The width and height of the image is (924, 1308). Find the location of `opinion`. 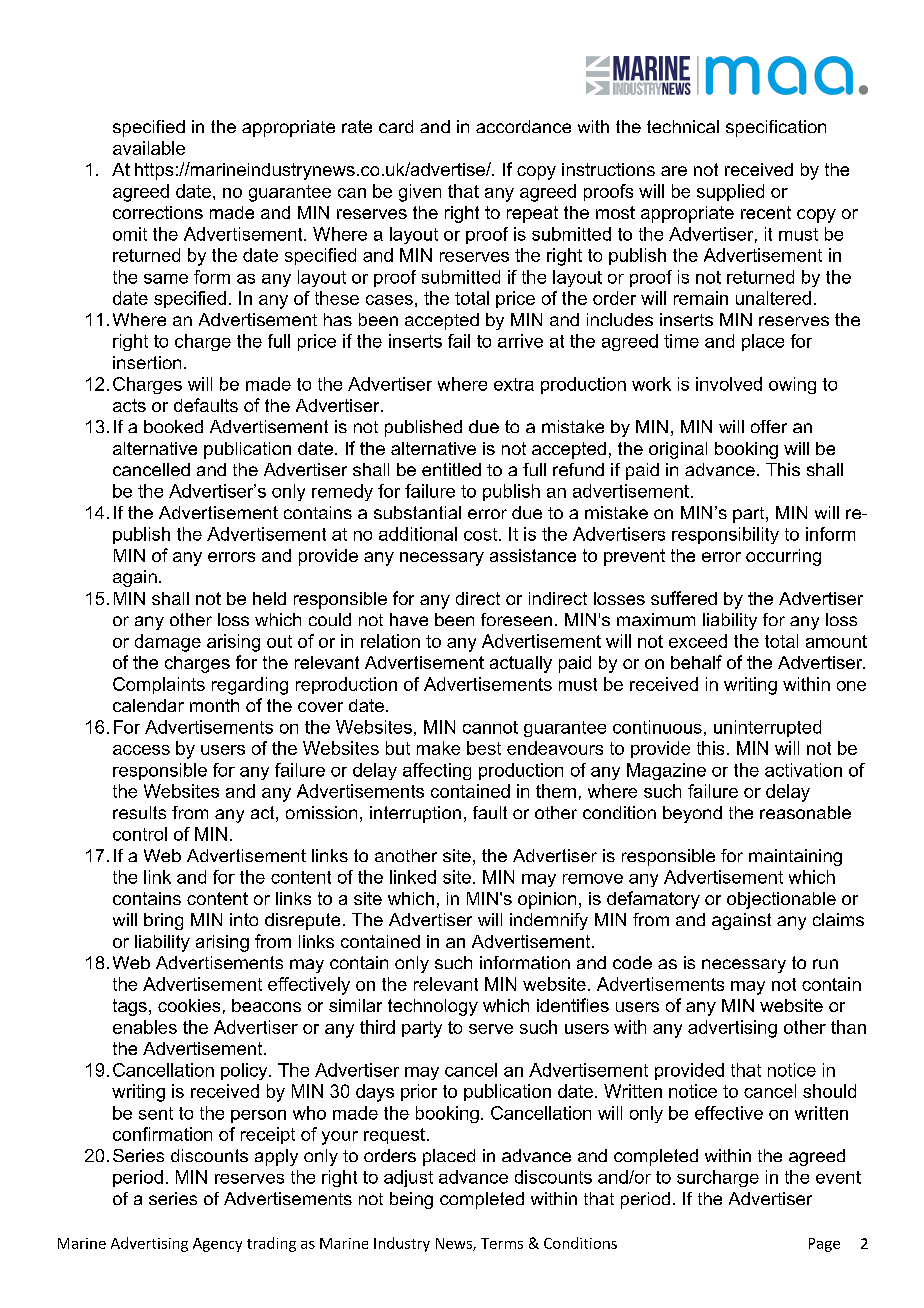

opinion is located at coordinates (547, 900).
